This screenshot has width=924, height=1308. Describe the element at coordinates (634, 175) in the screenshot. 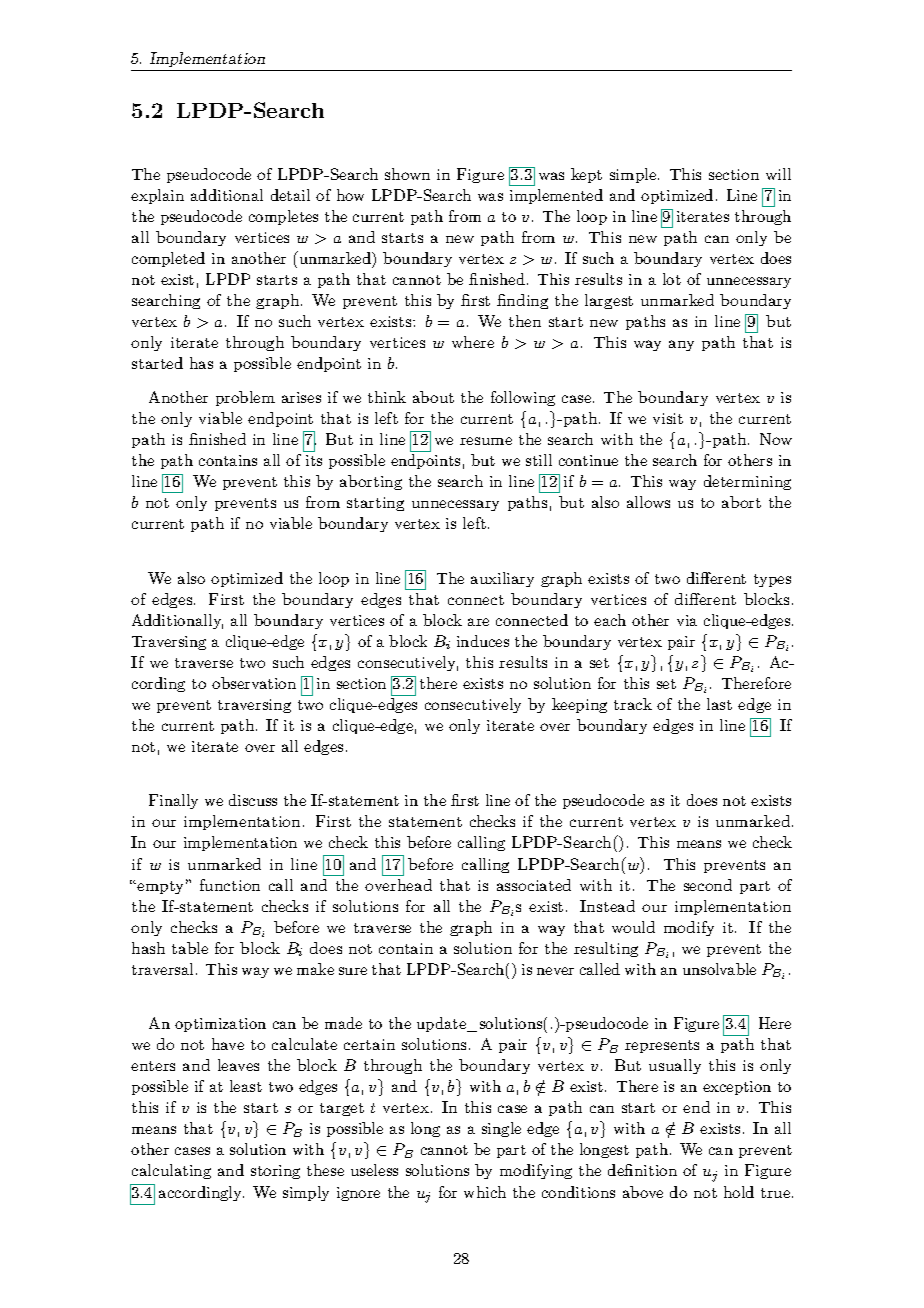

I see `simple` at that location.
